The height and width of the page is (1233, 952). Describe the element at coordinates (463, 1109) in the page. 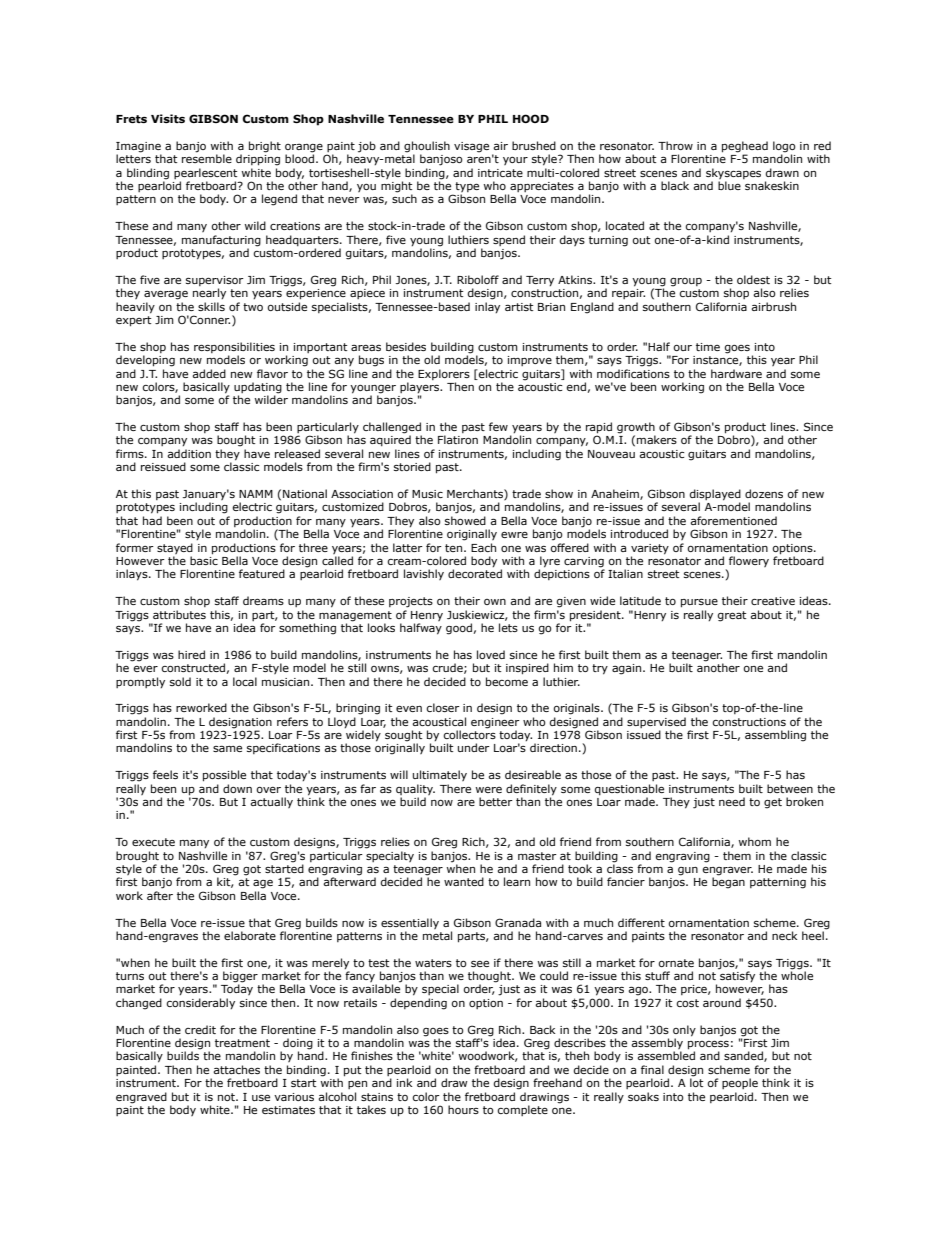

I see `hours` at that location.
